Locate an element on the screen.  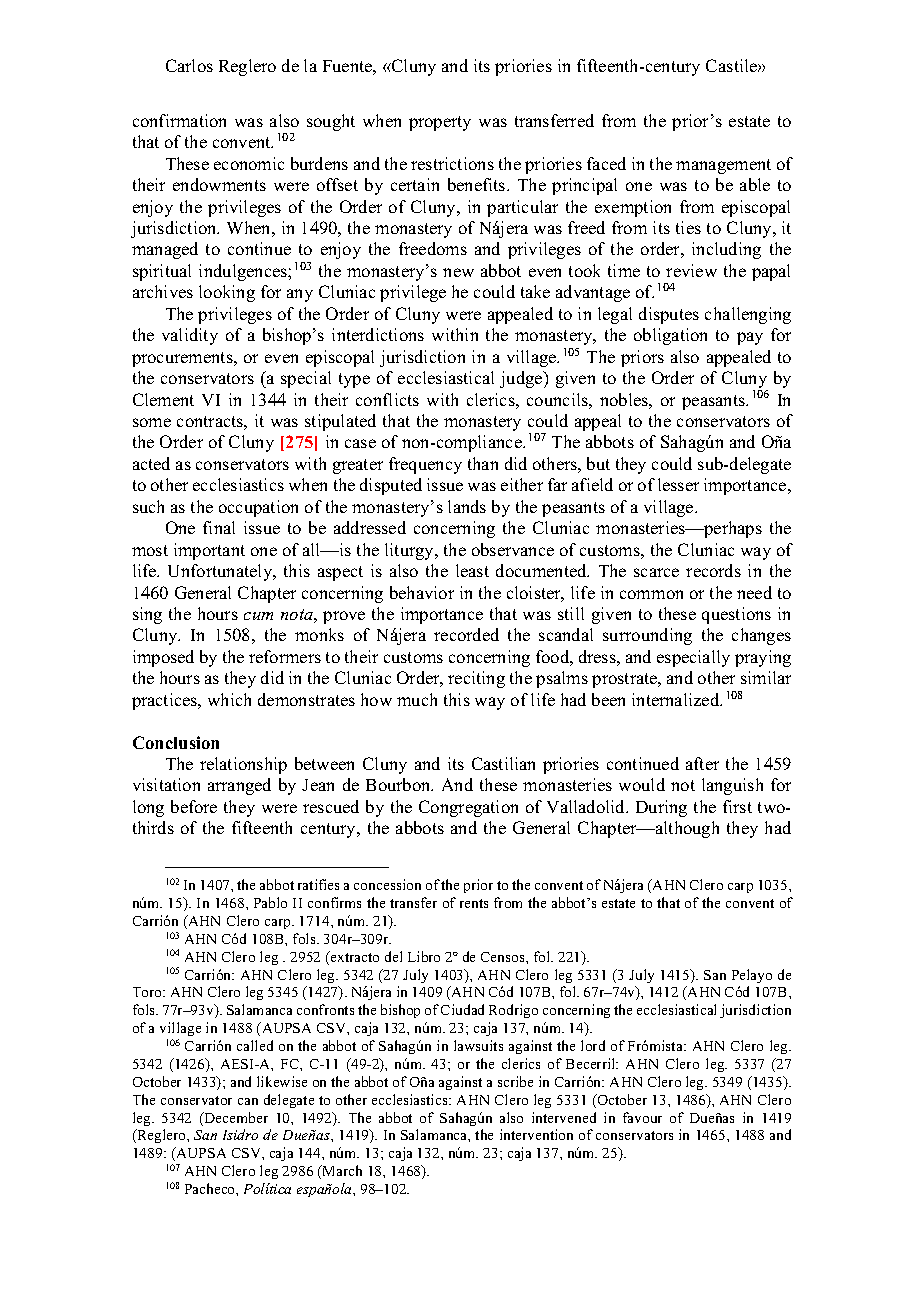
rents is located at coordinates (474, 903).
